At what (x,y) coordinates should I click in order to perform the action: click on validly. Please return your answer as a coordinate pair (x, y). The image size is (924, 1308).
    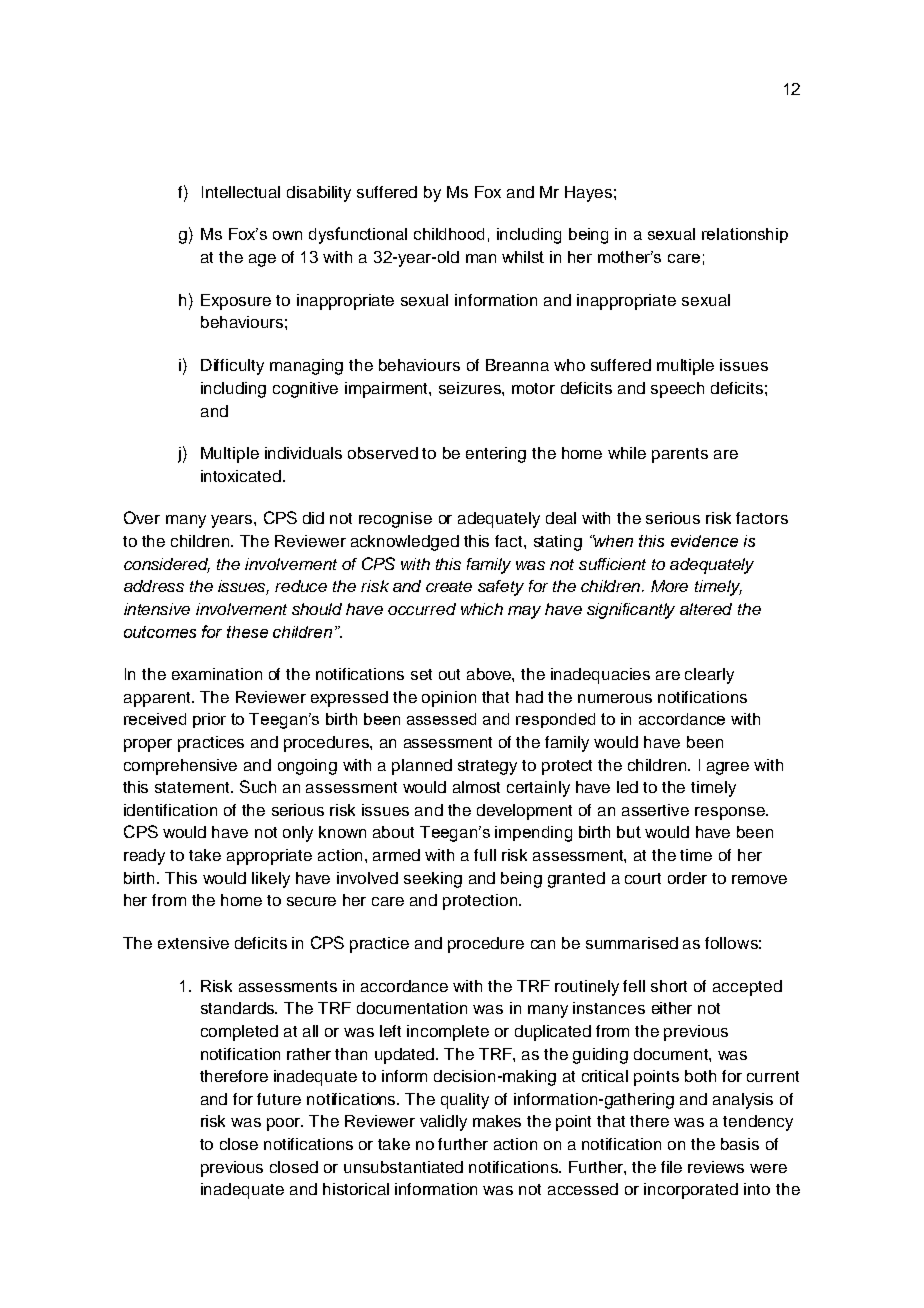
    Looking at the image, I should click on (443, 1123).
